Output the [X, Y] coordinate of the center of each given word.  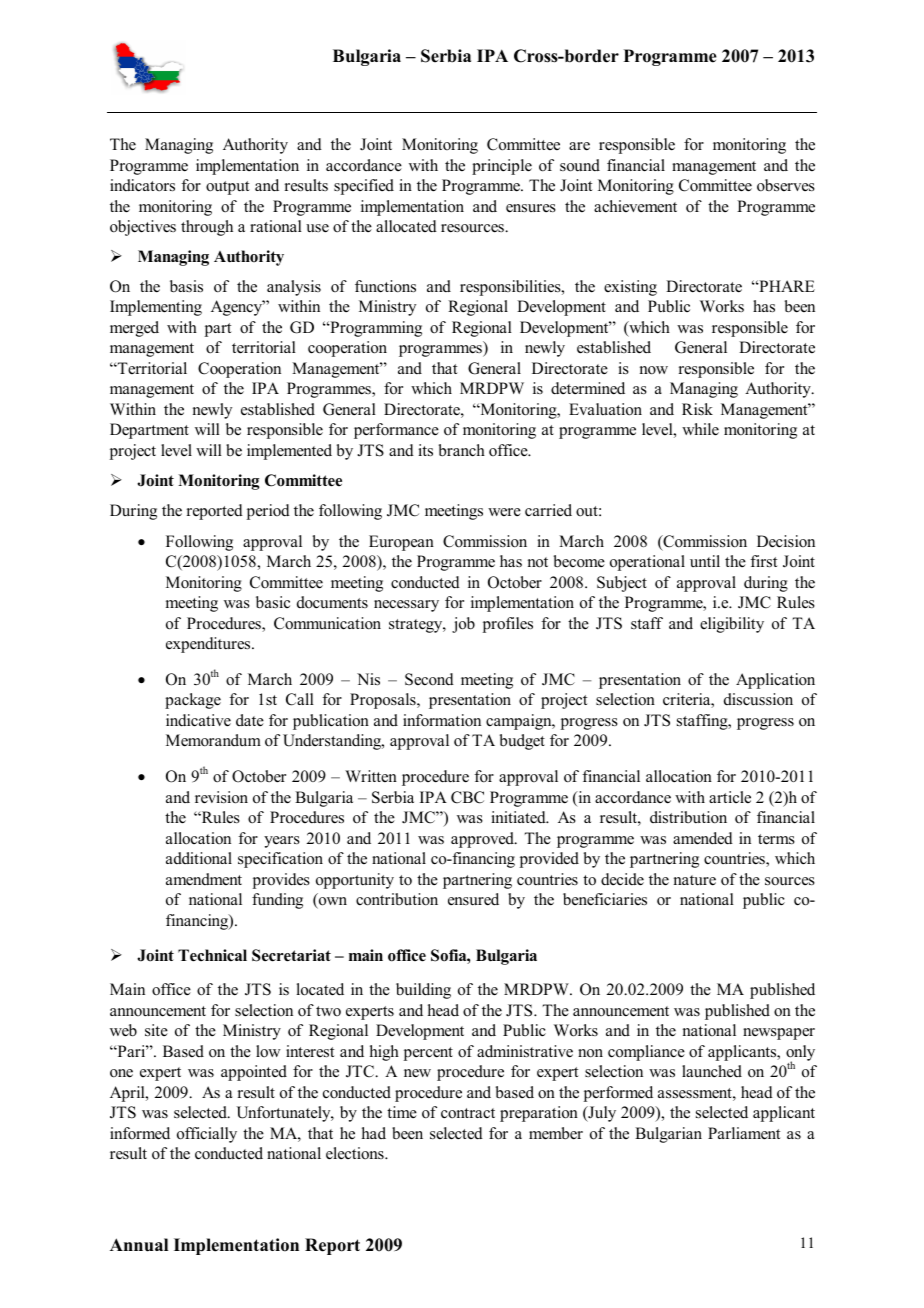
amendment [204, 879]
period [268, 512]
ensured [473, 899]
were [504, 512]
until [705, 561]
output [228, 188]
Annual [139, 1245]
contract [468, 1113]
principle [502, 167]
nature [695, 880]
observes [786, 185]
